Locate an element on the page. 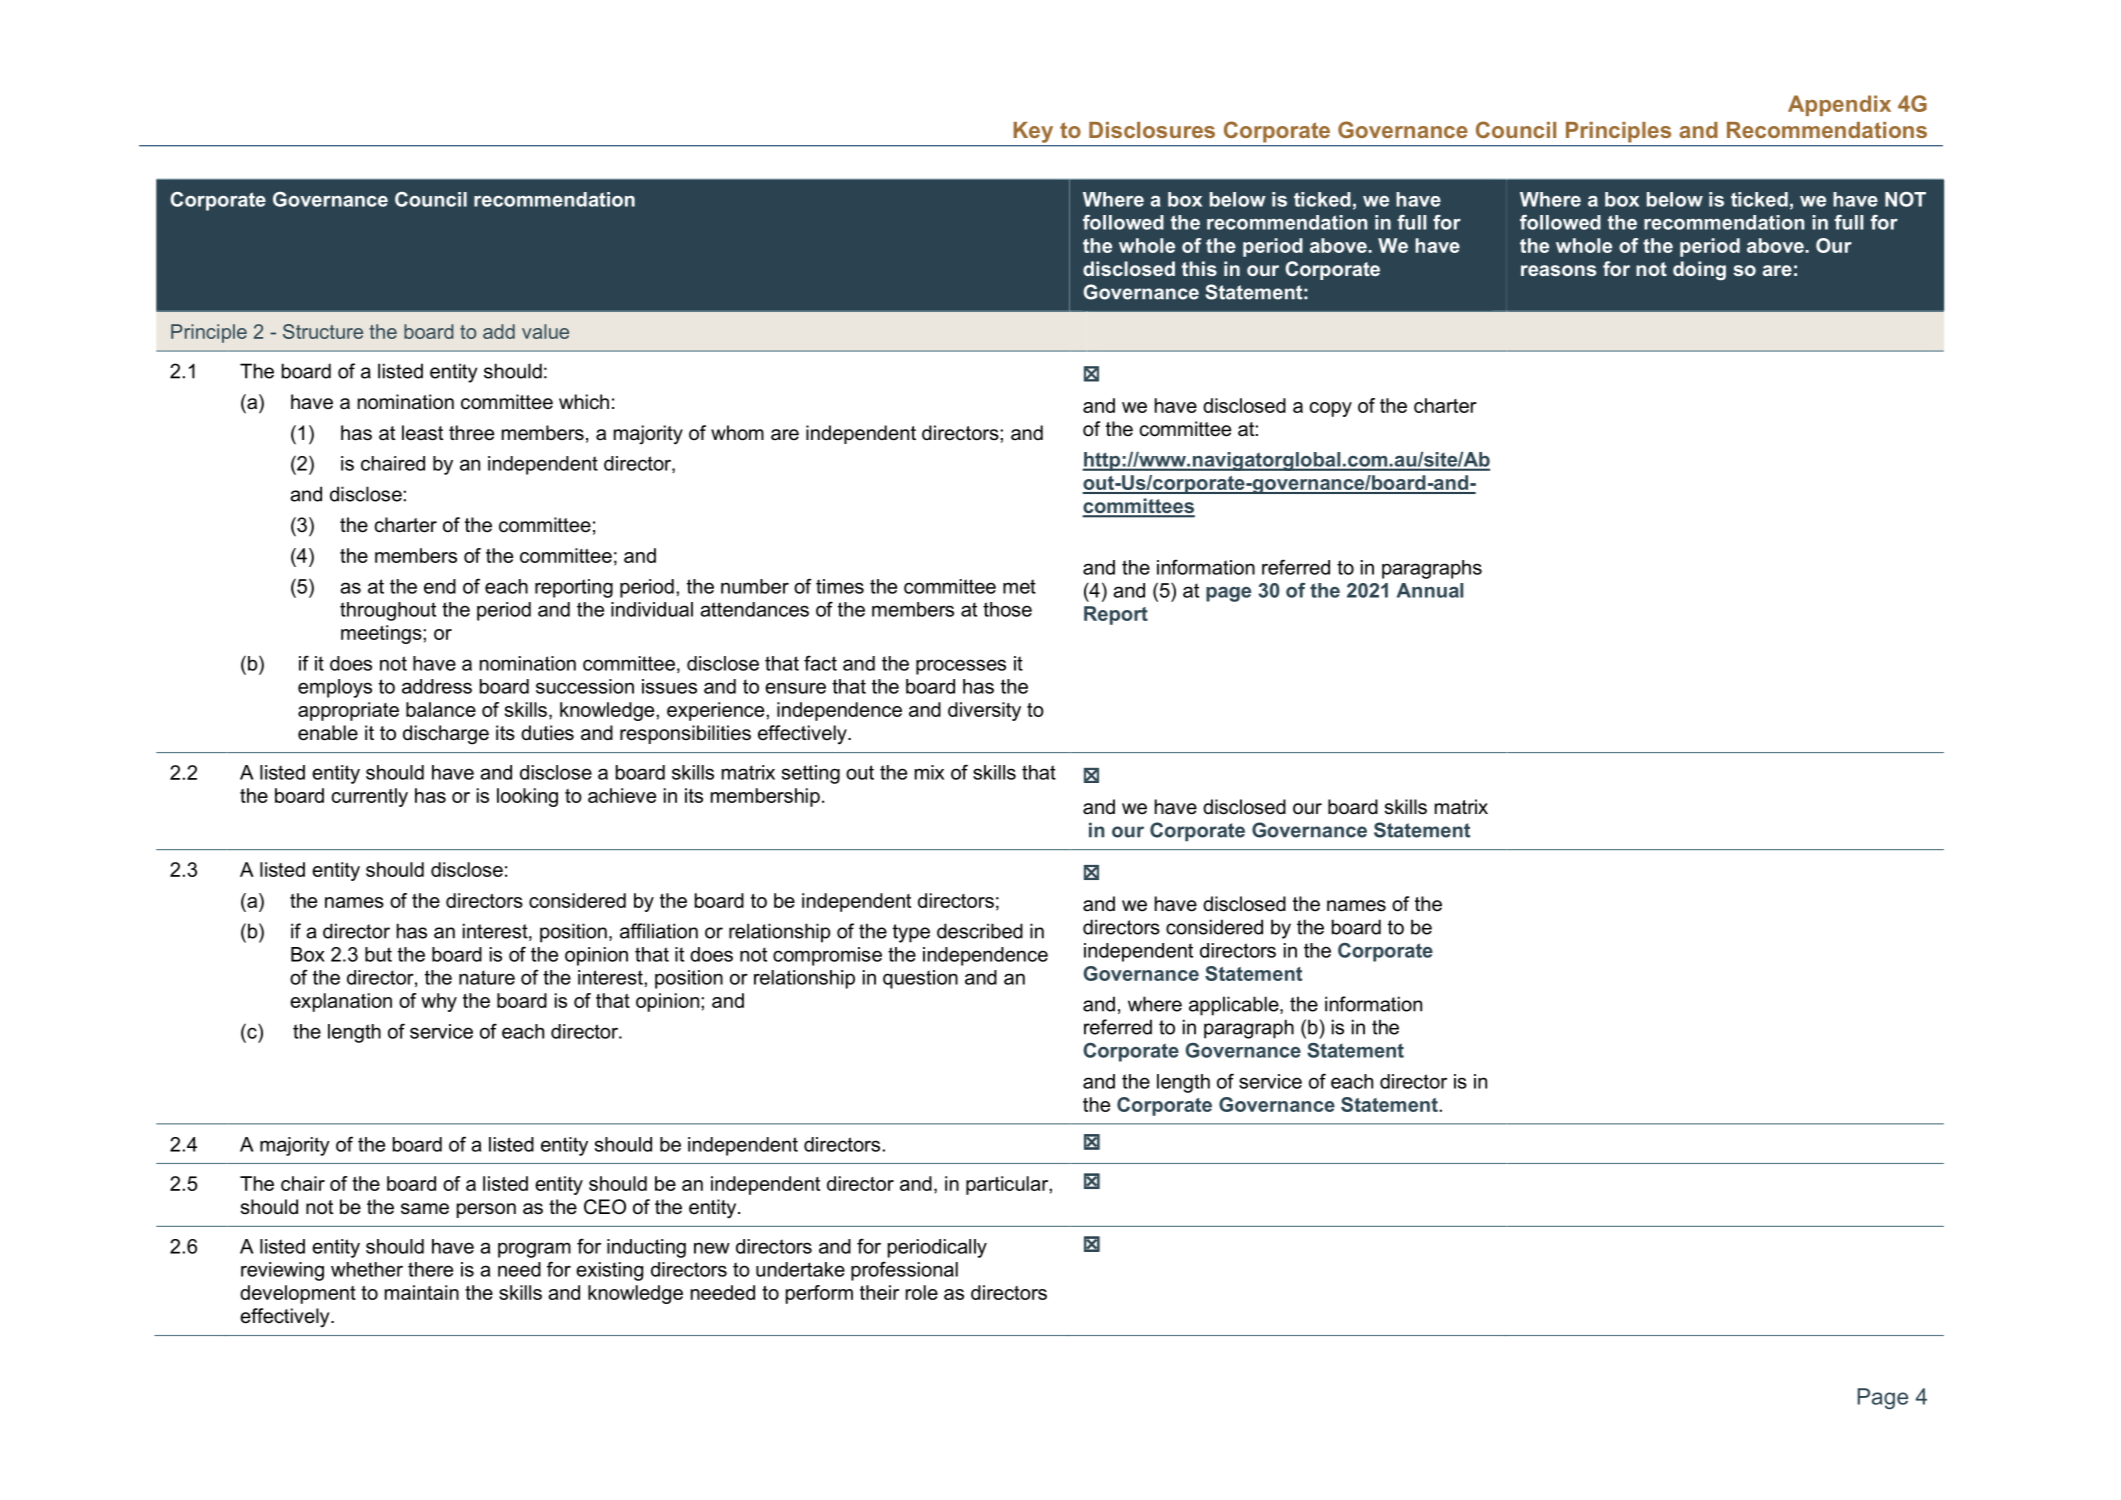 This image has height=1500, width=2121. role is located at coordinates (922, 1292).
